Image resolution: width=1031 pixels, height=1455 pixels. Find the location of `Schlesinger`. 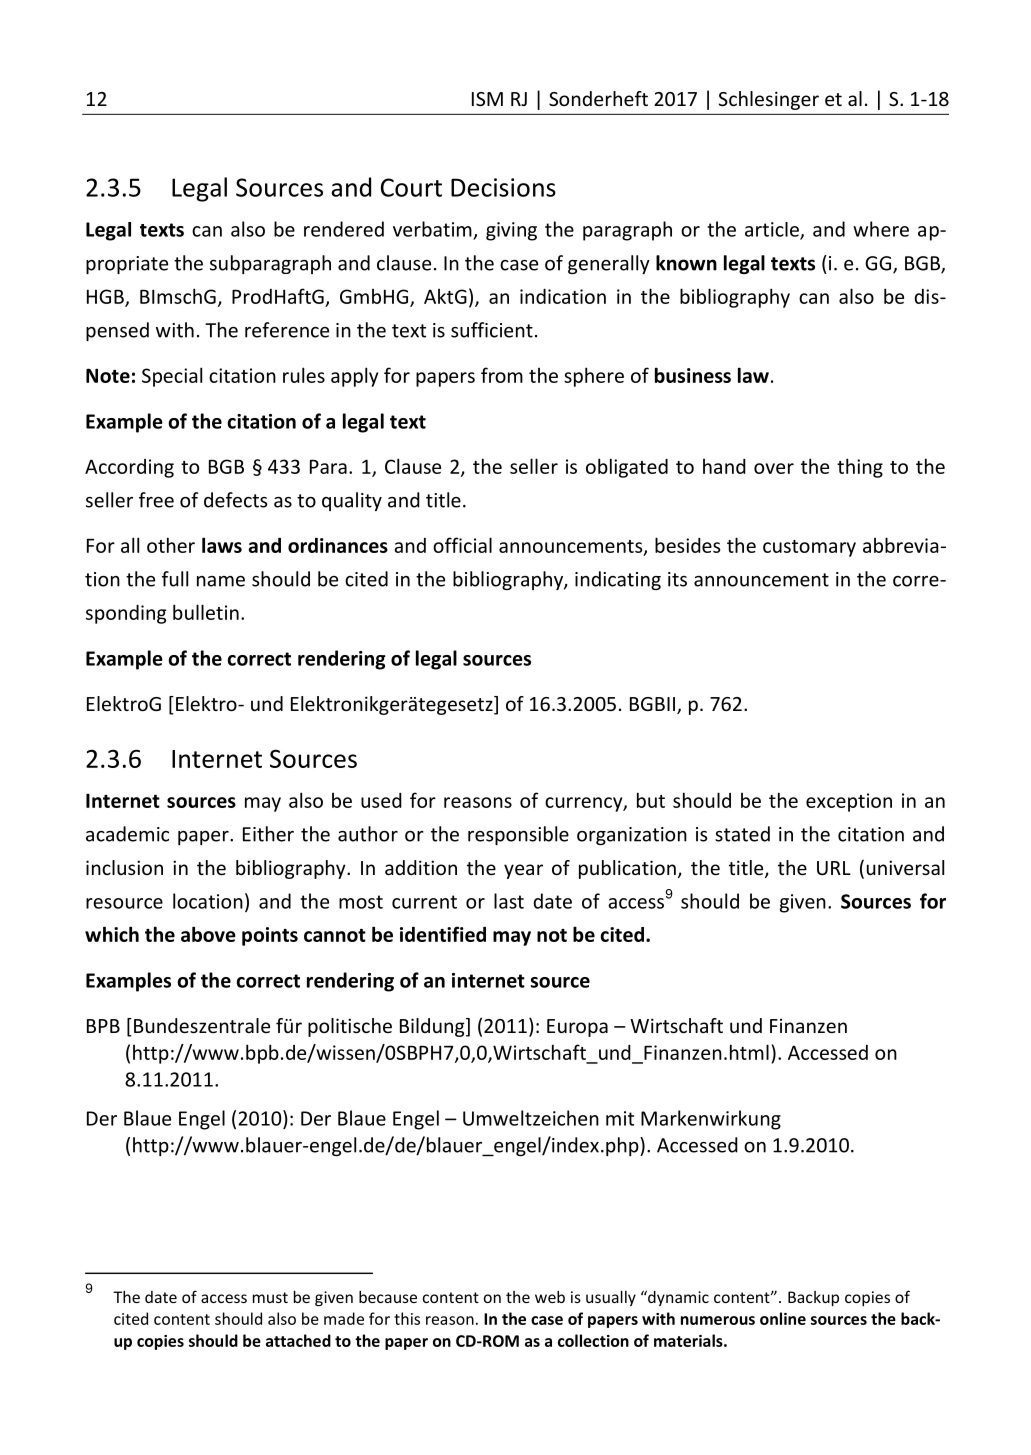

Schlesinger is located at coordinates (768, 100).
